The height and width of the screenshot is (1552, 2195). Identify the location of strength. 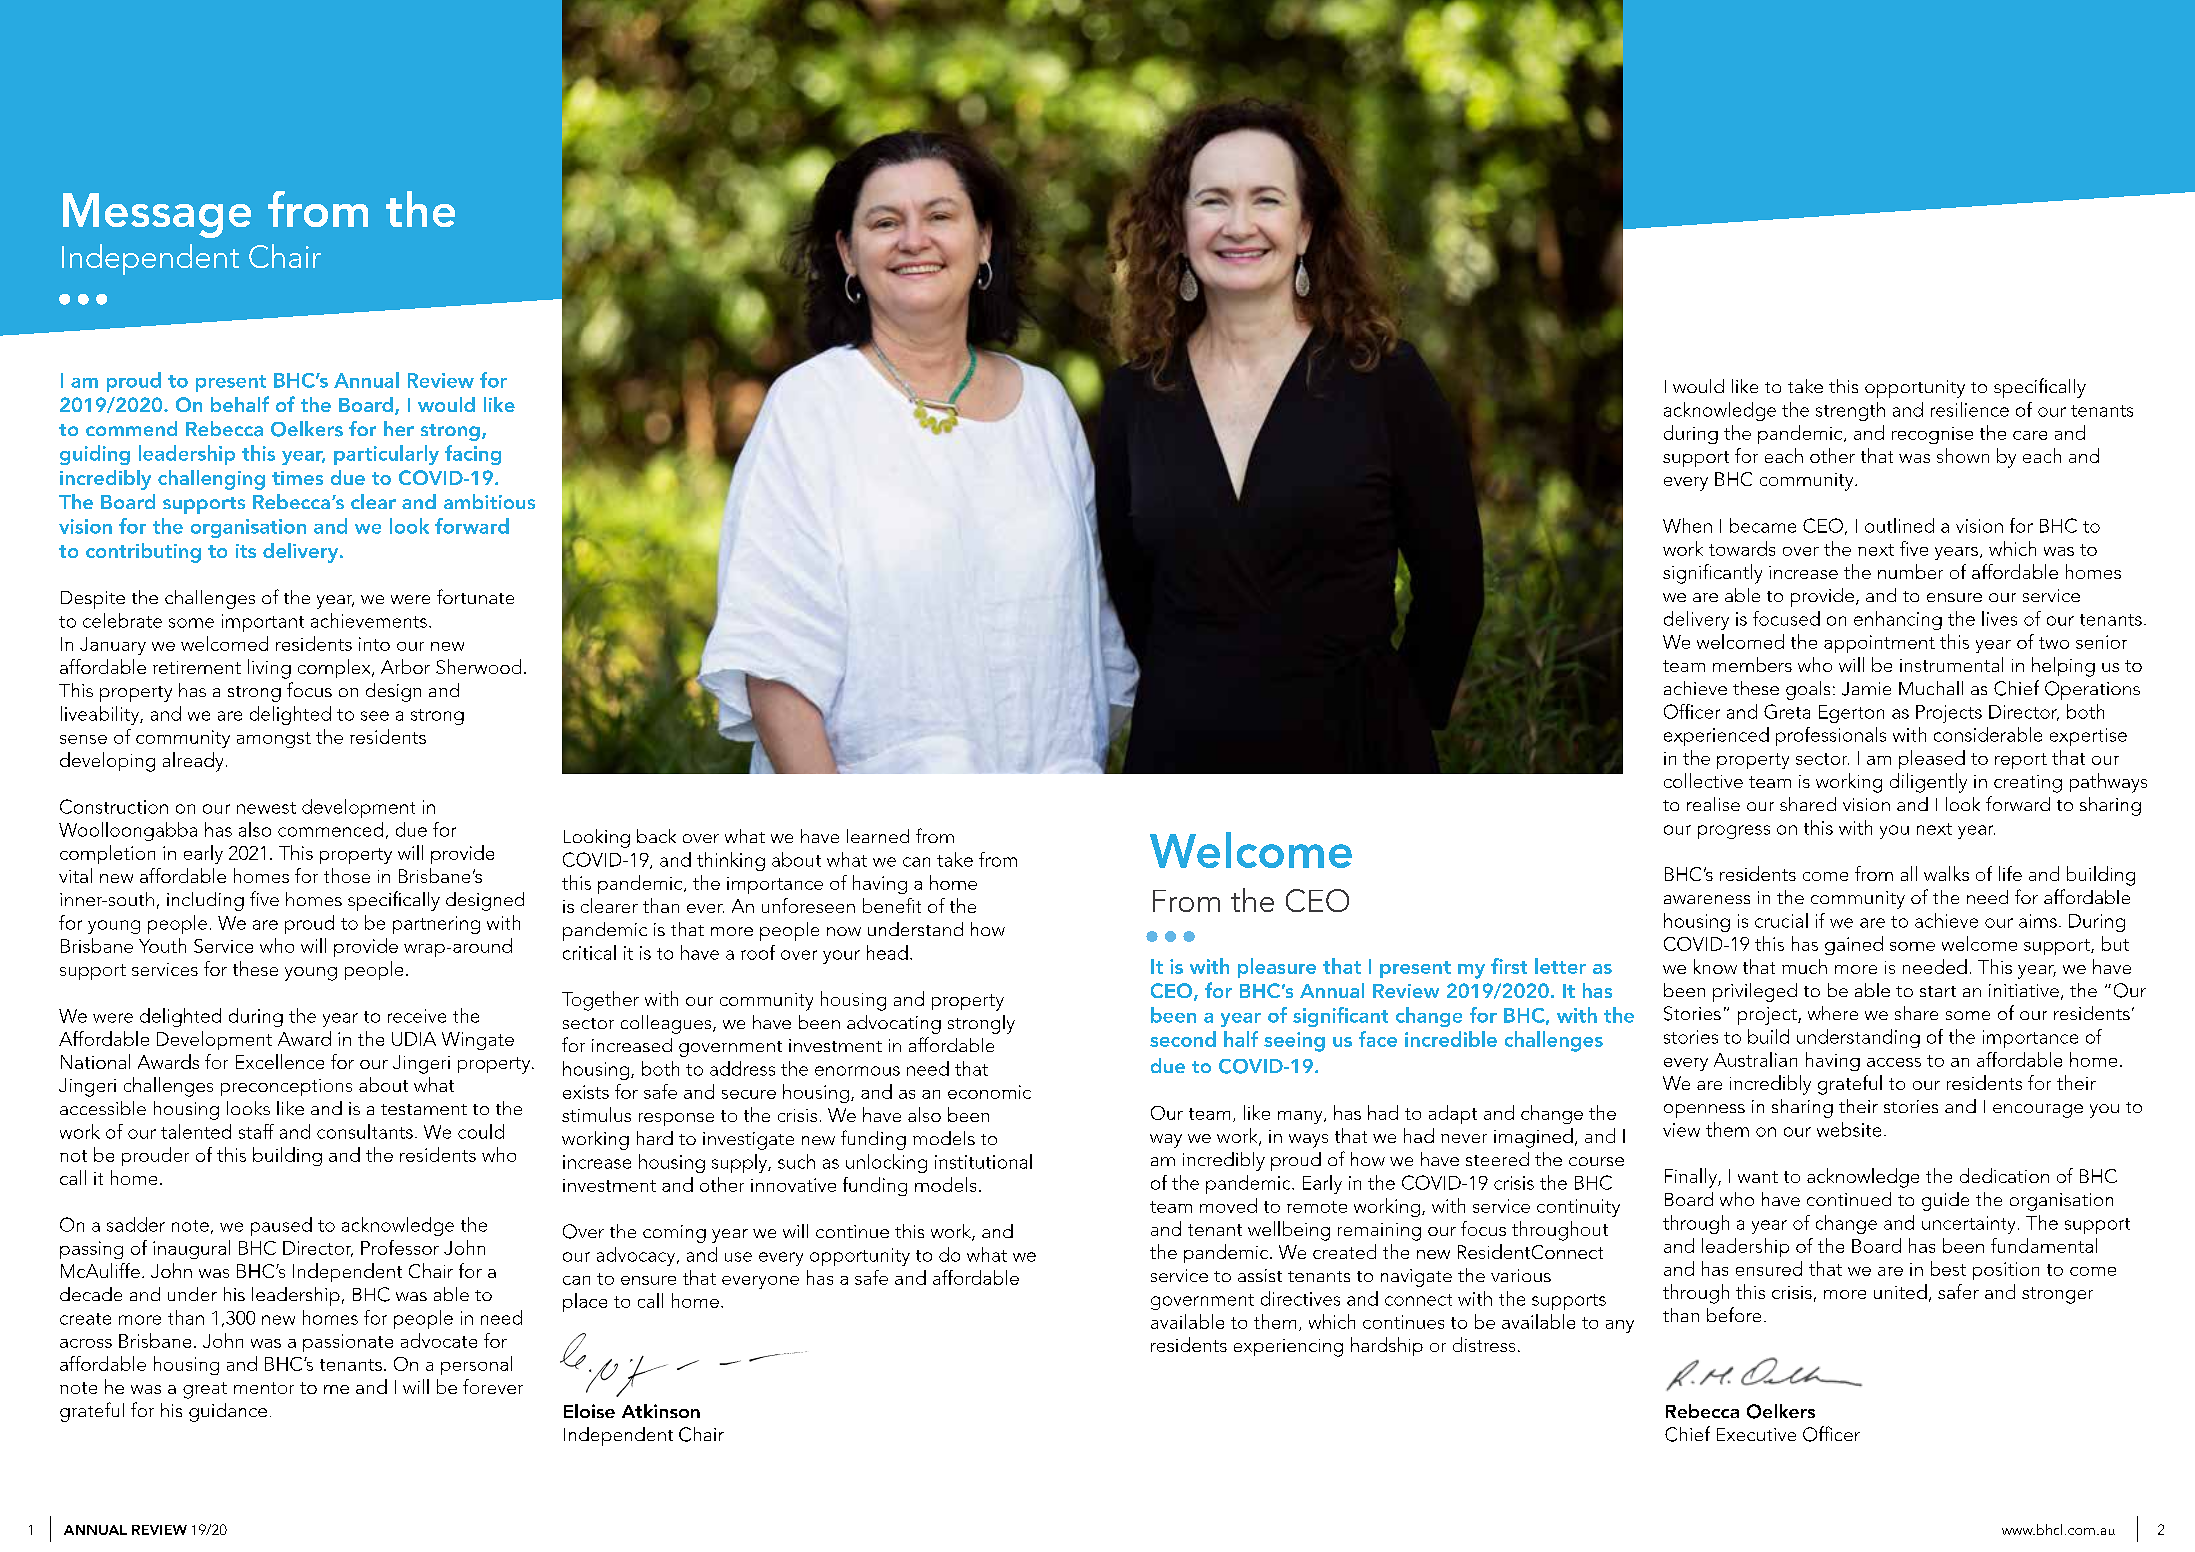
(1850, 411).
